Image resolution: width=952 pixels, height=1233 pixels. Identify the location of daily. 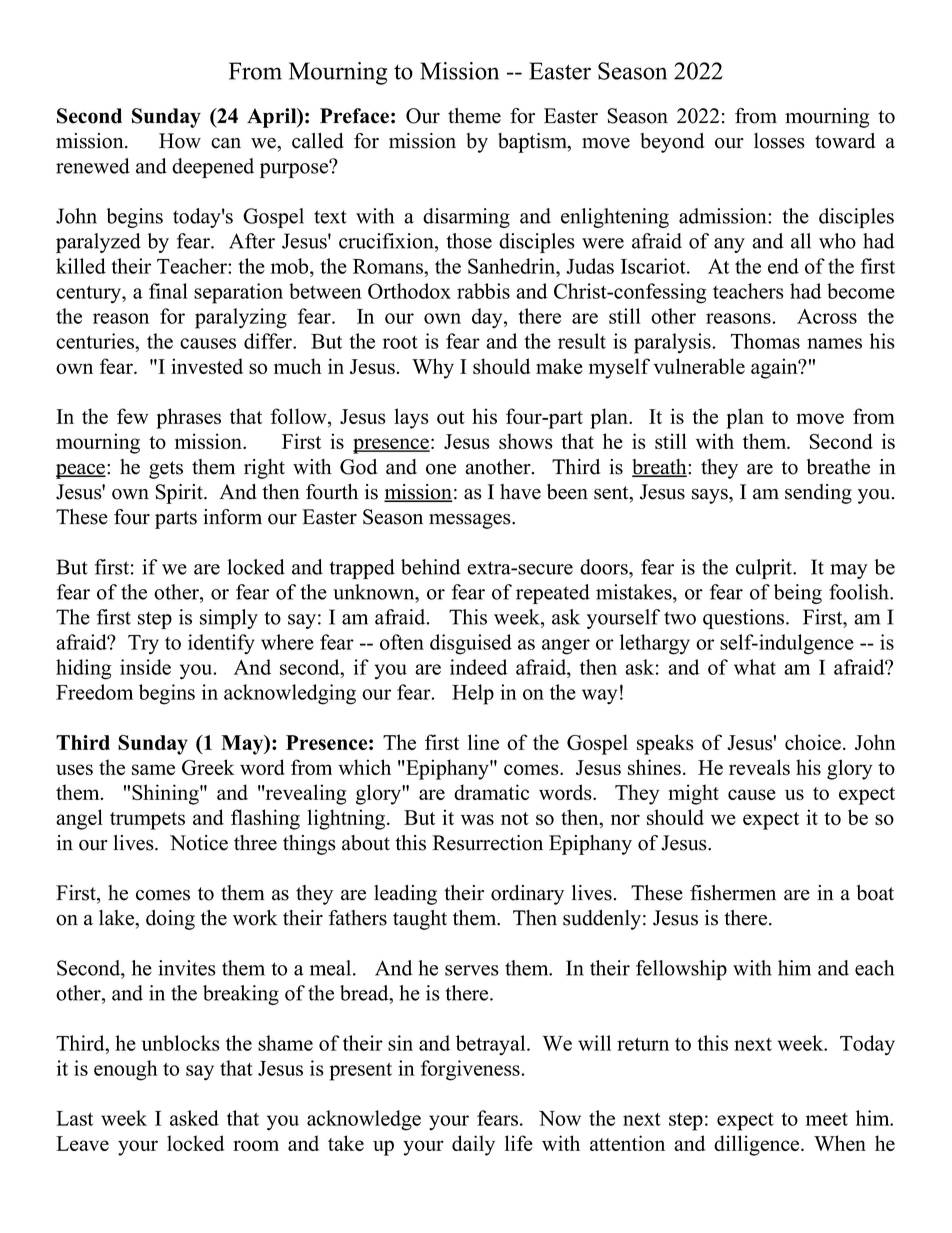
(473, 1145).
